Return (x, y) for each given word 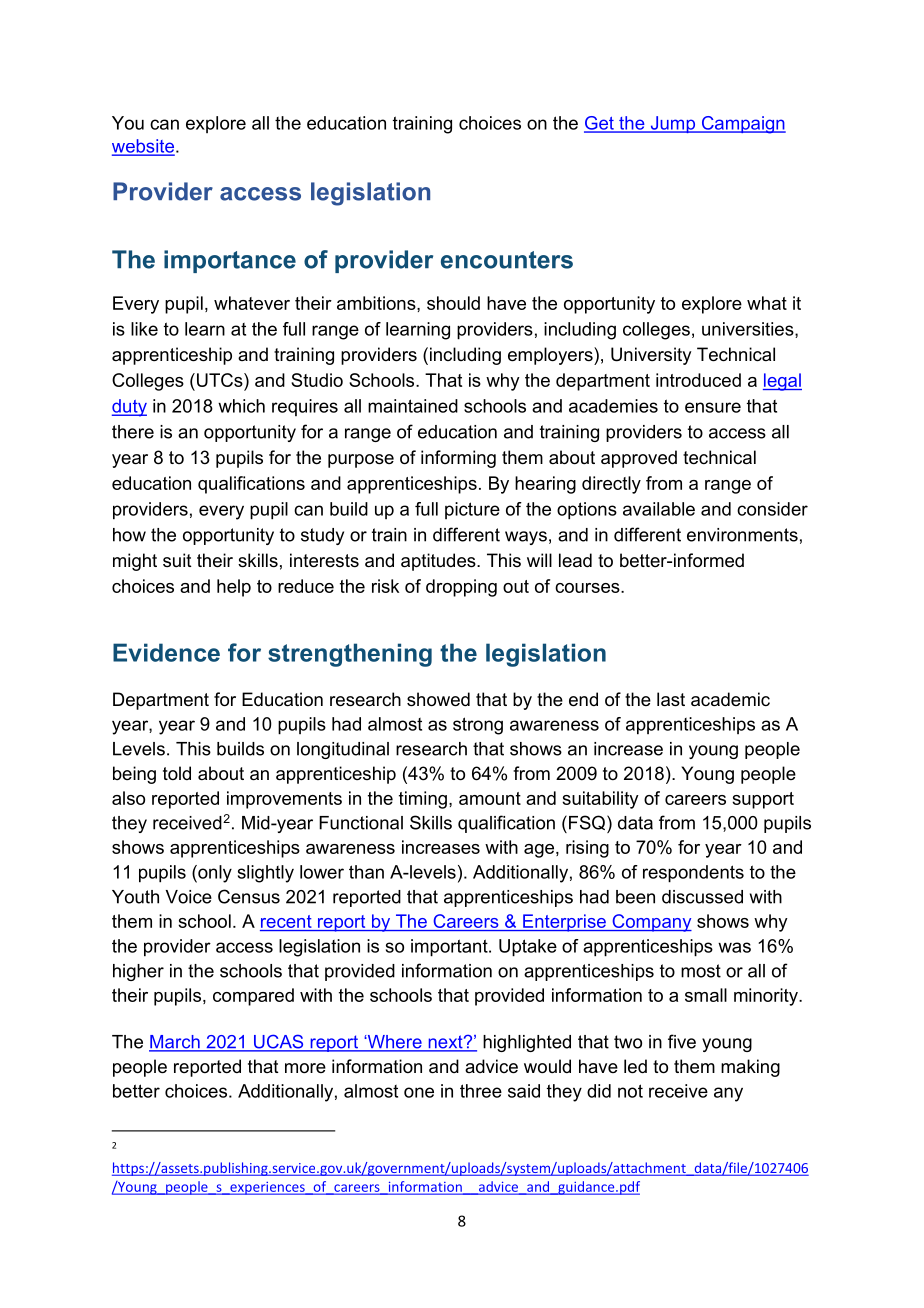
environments (742, 535)
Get (600, 124)
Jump (672, 124)
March (175, 1043)
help (234, 588)
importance (230, 261)
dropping (461, 588)
